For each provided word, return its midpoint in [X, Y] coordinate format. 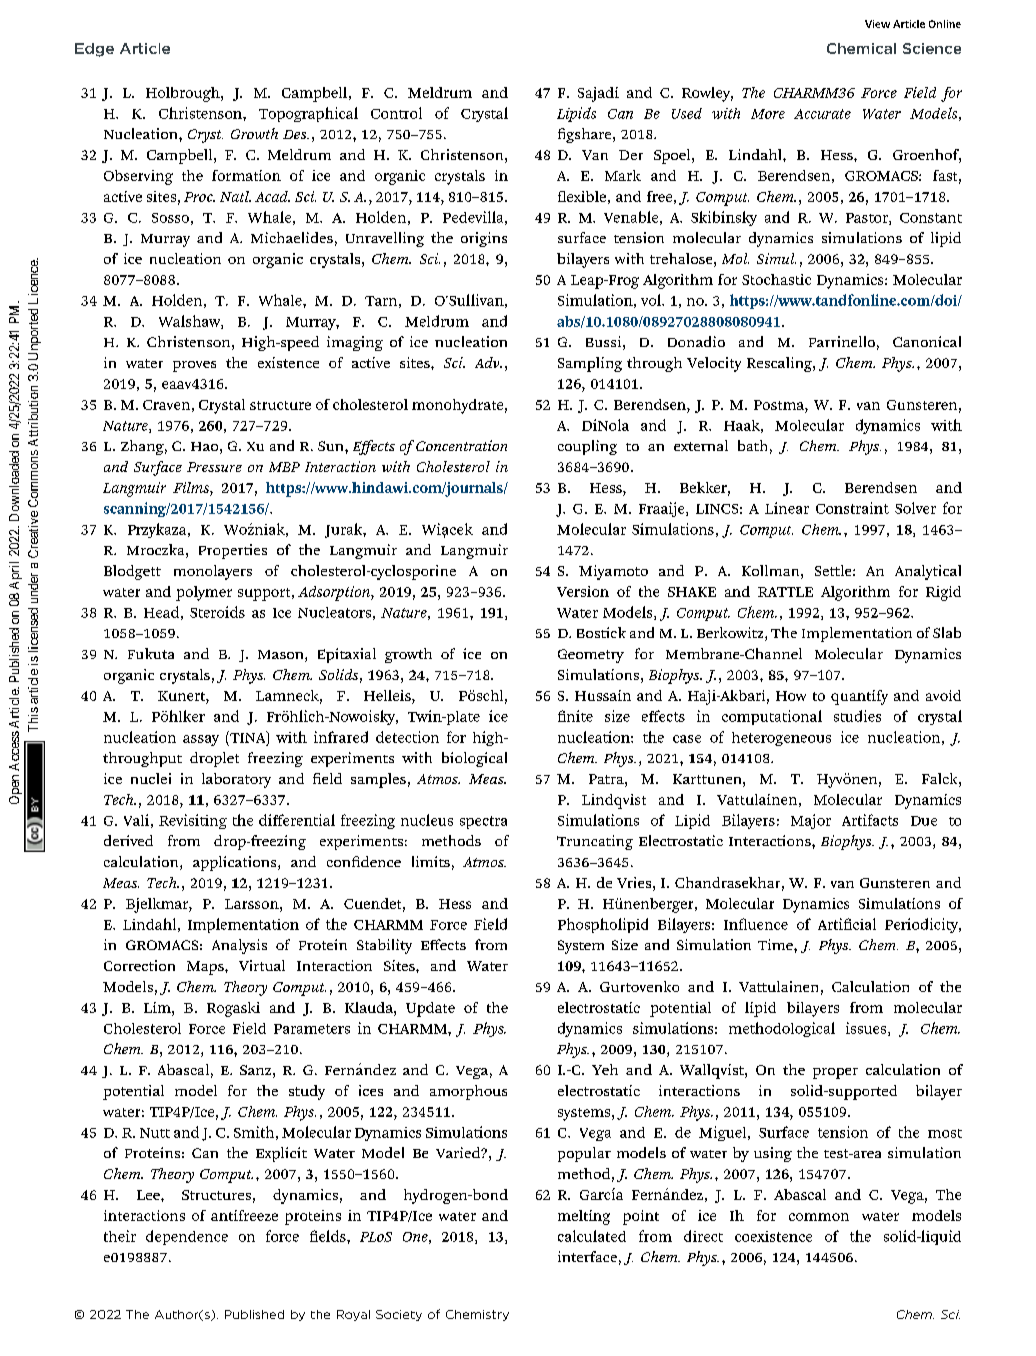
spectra [483, 822]
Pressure [214, 467]
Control [396, 113]
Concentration [461, 445]
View [877, 24]
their [120, 1236]
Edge [94, 50]
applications [236, 863]
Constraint [852, 508]
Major [811, 821]
